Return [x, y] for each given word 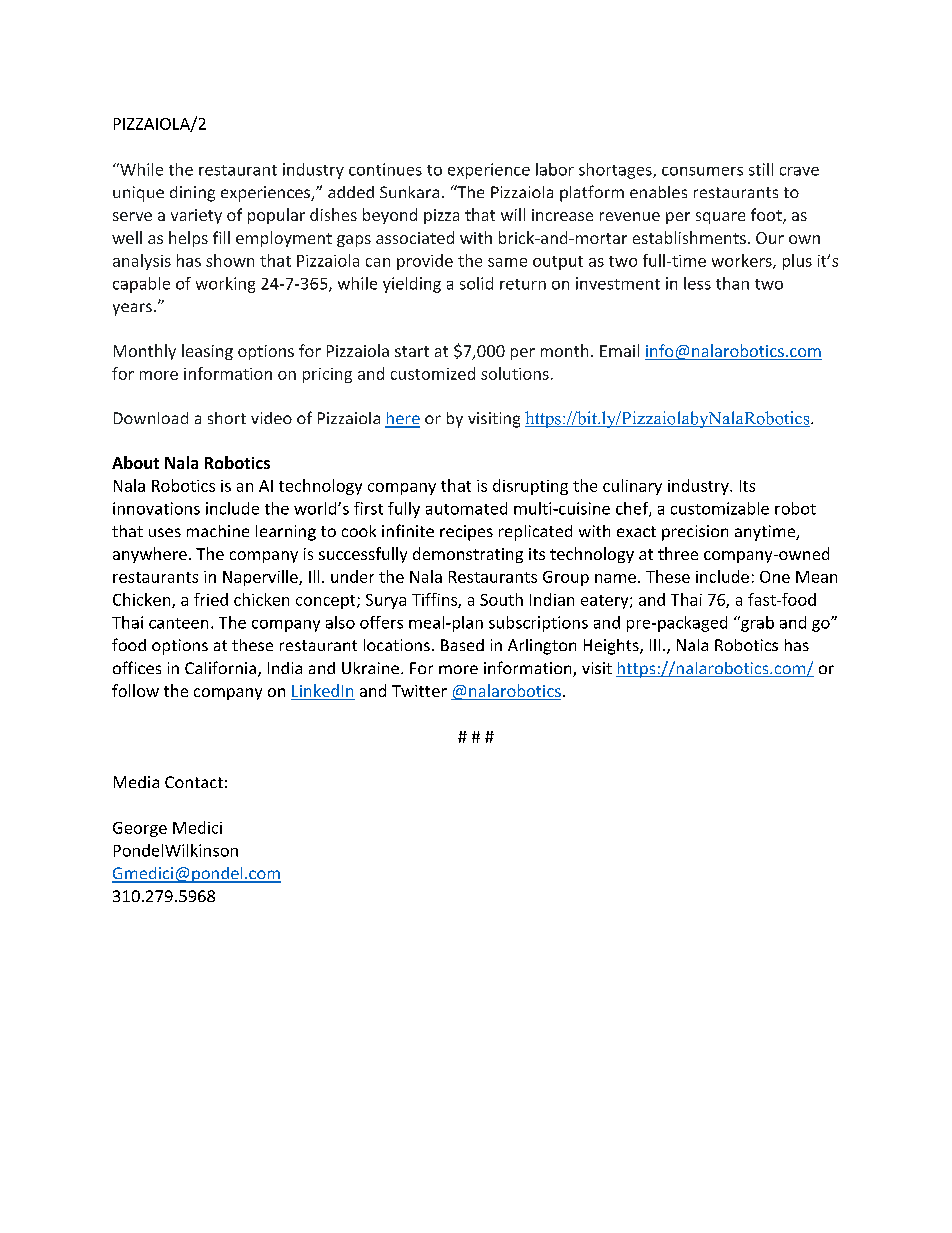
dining [192, 194]
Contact [194, 782]
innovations [156, 508]
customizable [720, 508]
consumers [702, 171]
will [513, 214]
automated [466, 508]
